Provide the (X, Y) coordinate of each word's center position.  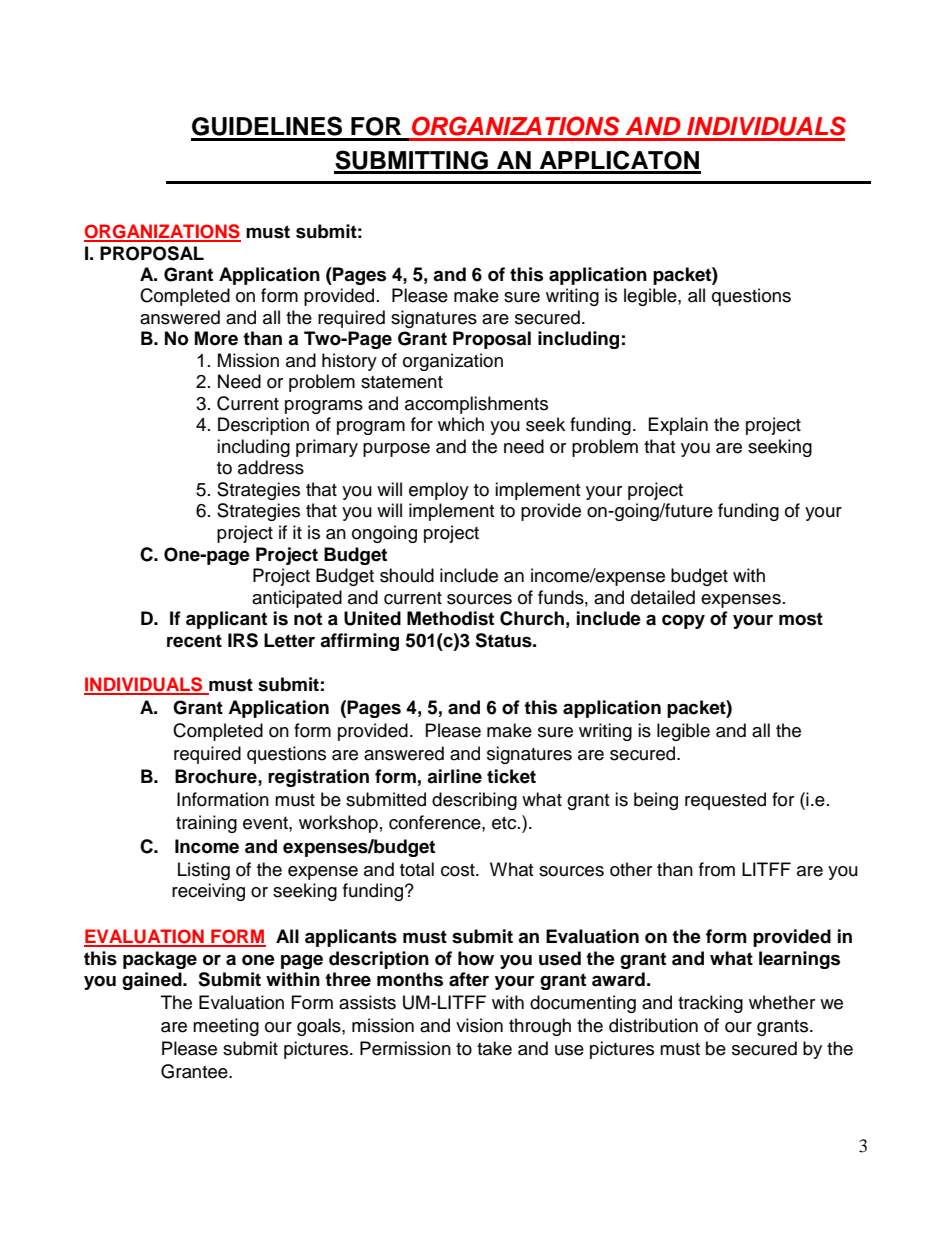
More (216, 338)
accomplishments (476, 405)
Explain (678, 426)
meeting (226, 1027)
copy (683, 622)
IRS (243, 640)
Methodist (450, 618)
